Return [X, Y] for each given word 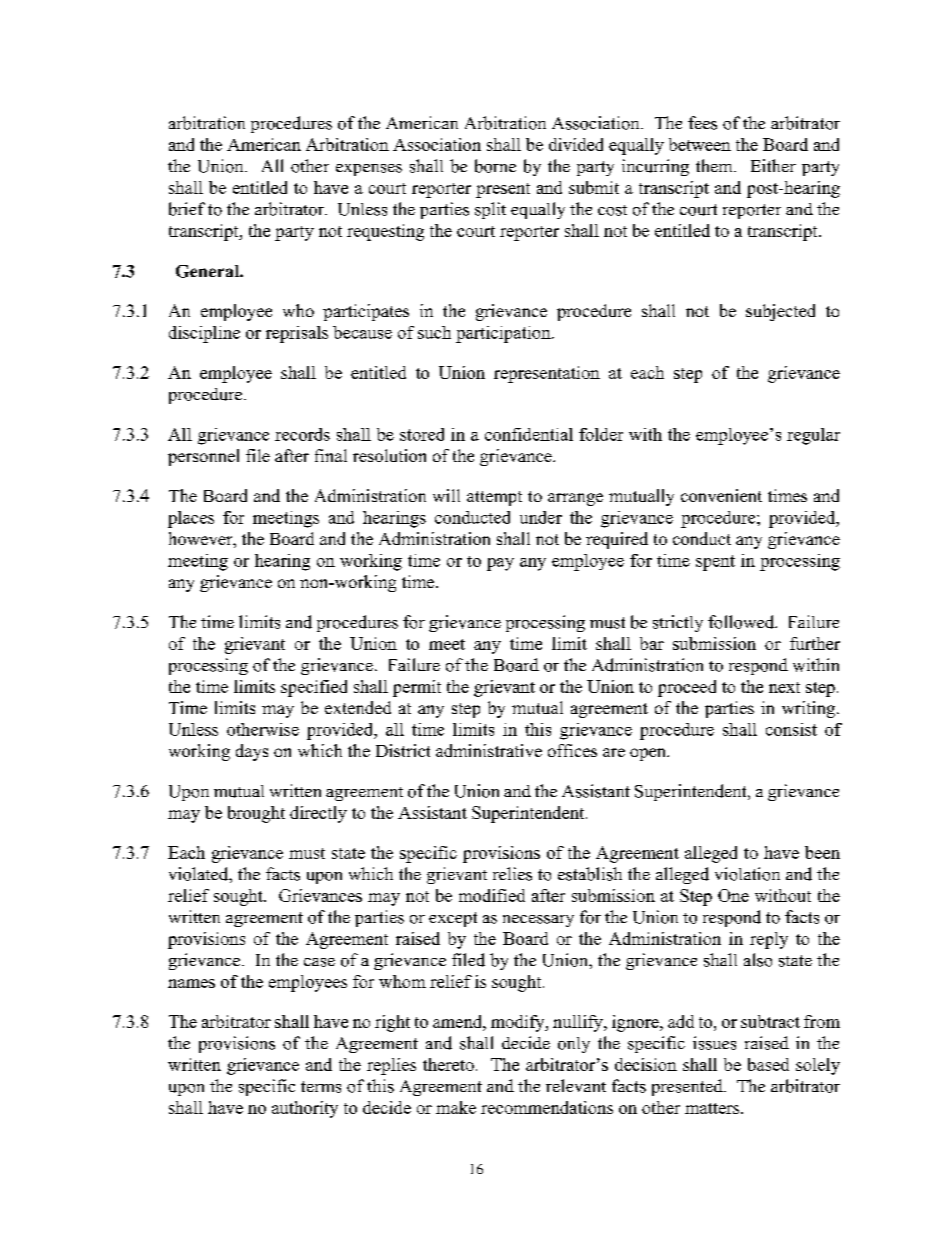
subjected [780, 312]
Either [773, 165]
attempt [494, 498]
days [252, 752]
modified [492, 895]
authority [305, 1109]
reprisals [297, 334]
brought [256, 814]
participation [504, 334]
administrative [489, 750]
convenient [721, 495]
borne [495, 166]
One [733, 895]
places [191, 519]
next [784, 687]
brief [187, 209]
